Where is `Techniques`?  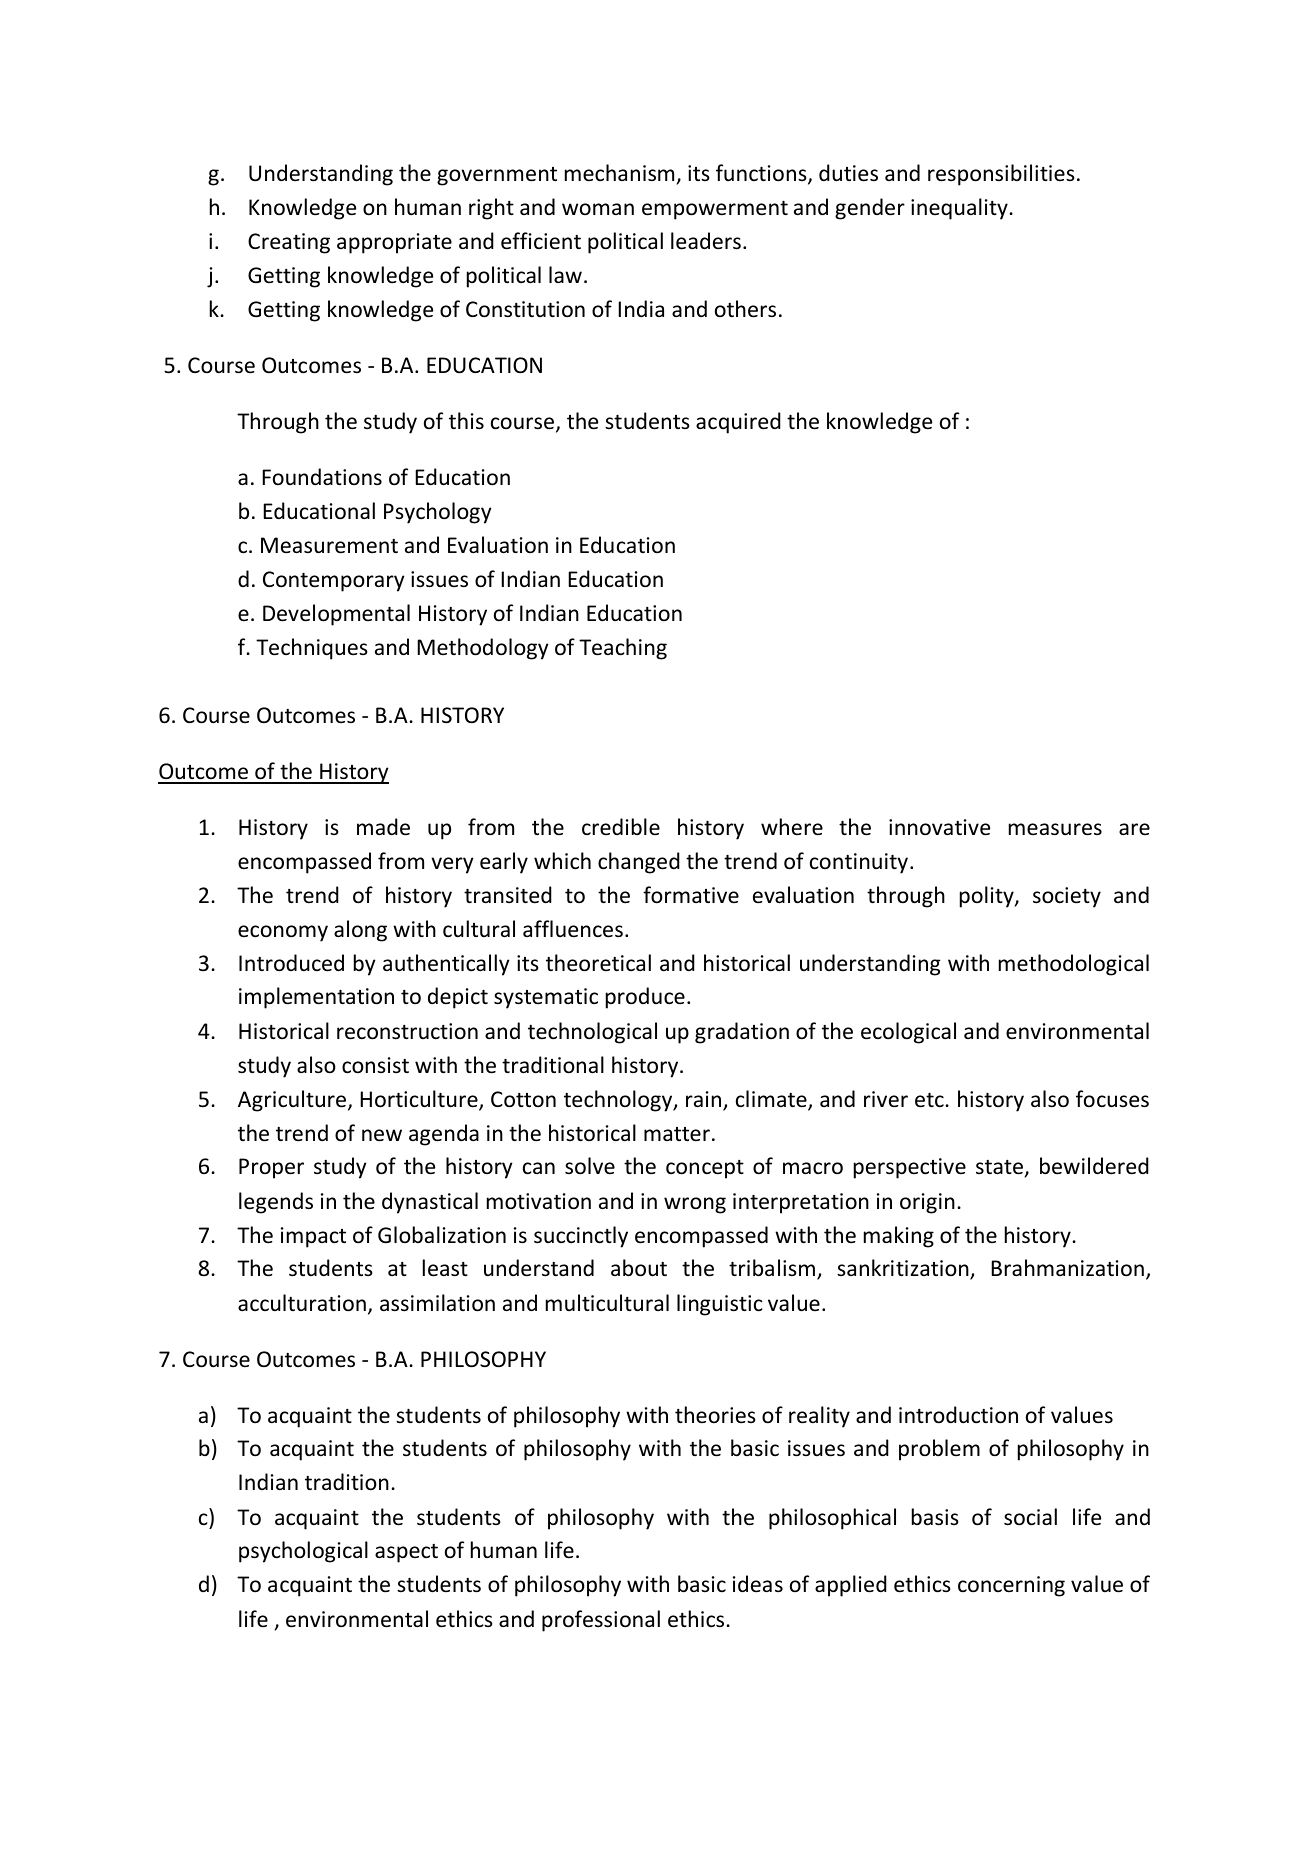
Techniques is located at coordinates (312, 649).
